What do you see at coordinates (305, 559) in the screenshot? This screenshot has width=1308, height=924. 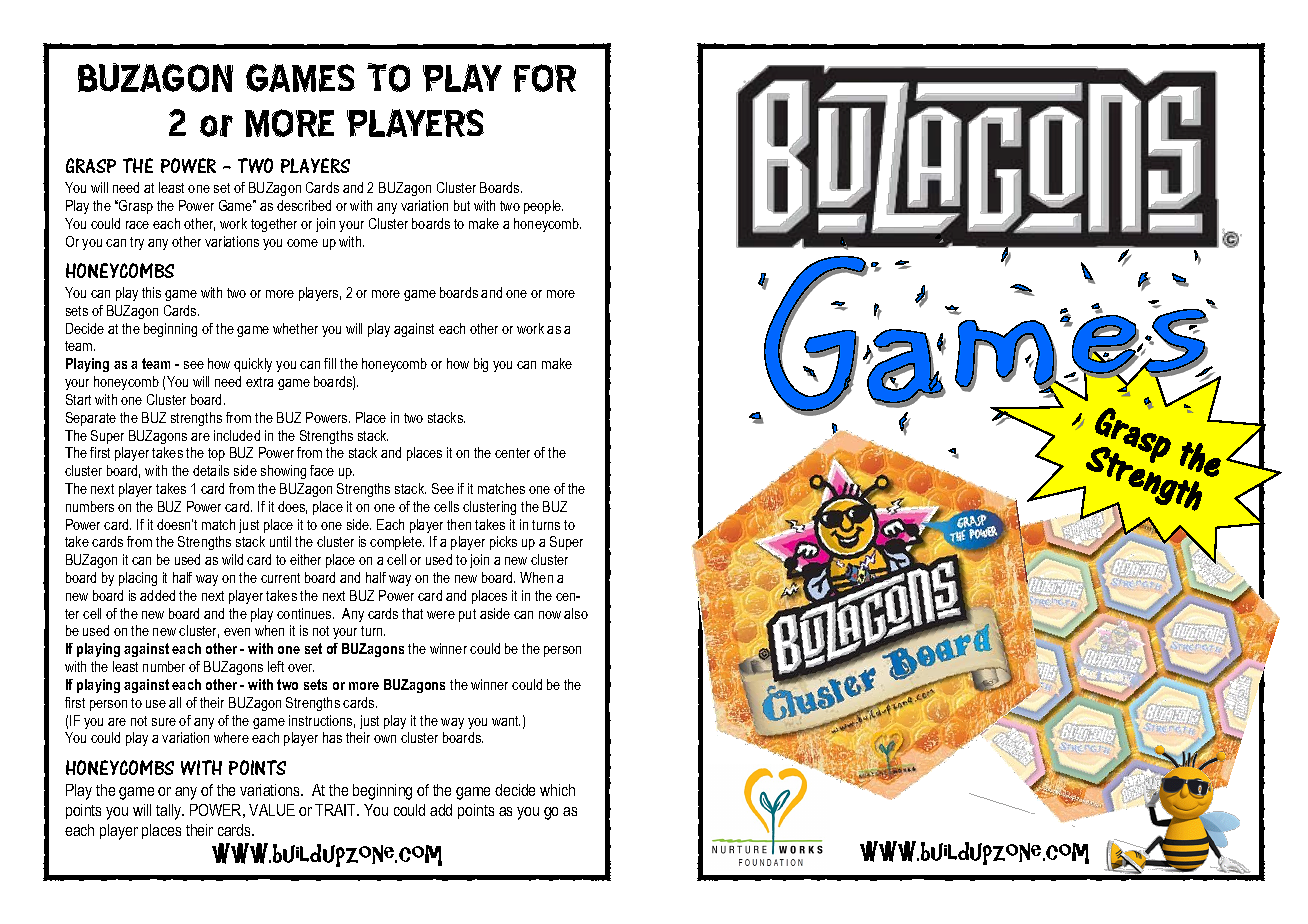 I see `either` at bounding box center [305, 559].
